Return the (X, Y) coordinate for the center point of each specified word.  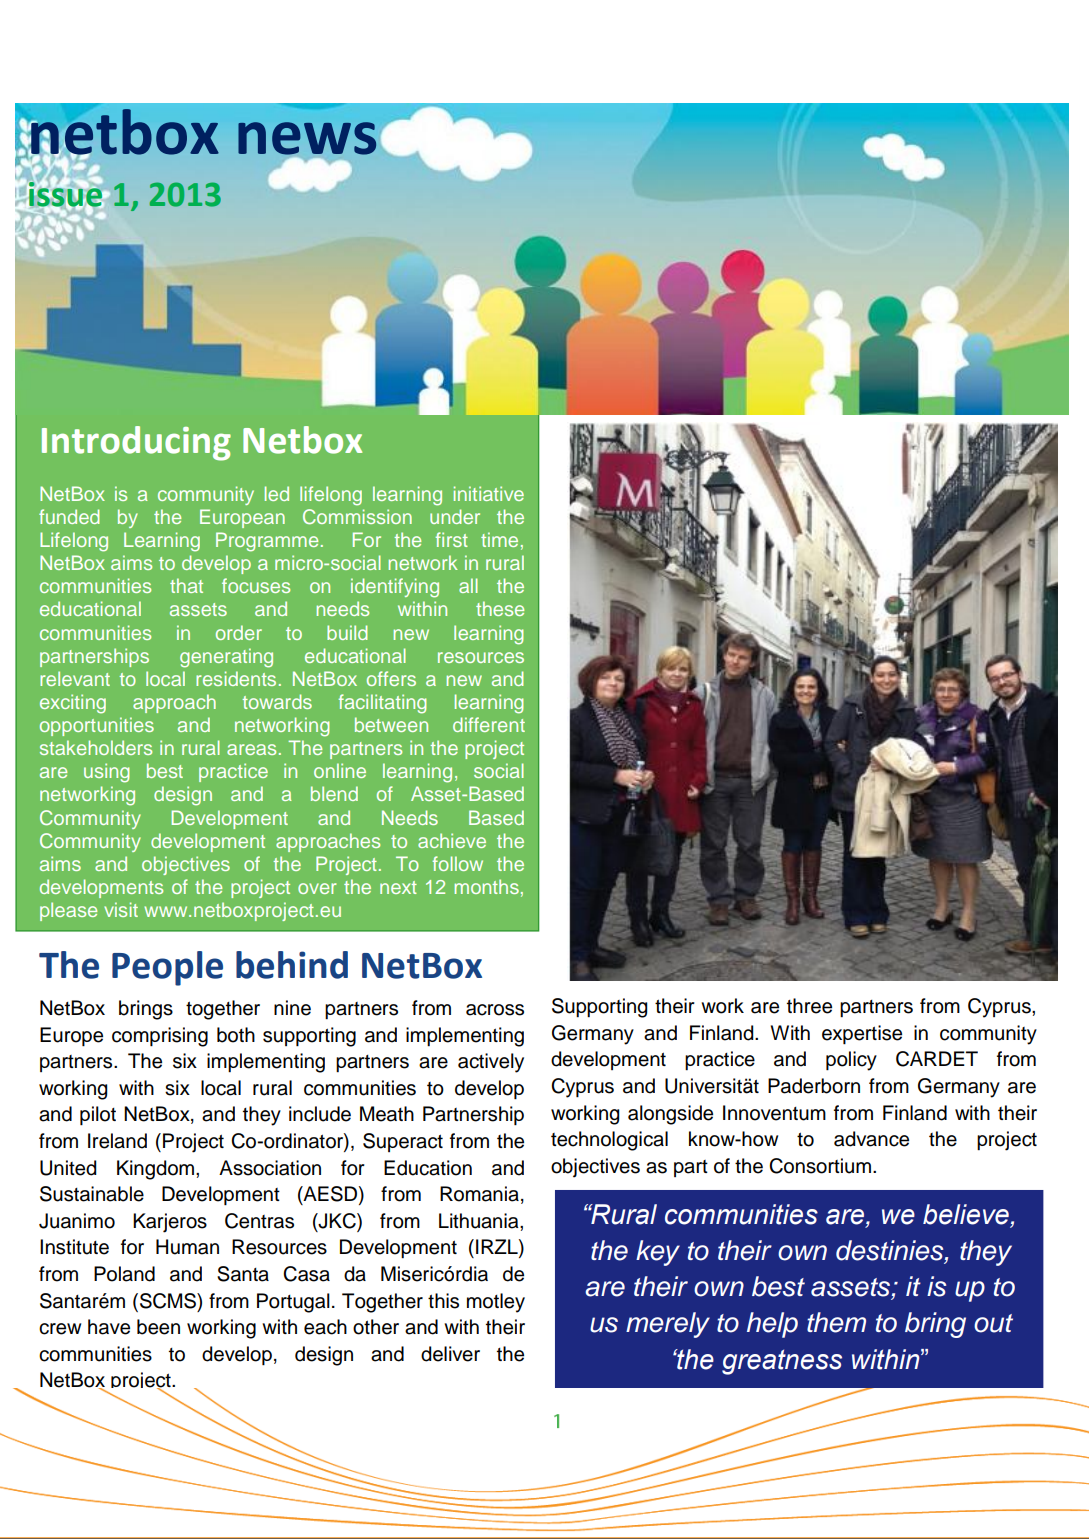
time (499, 539)
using (107, 773)
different (489, 724)
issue (65, 194)
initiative (489, 493)
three (809, 1006)
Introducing (136, 443)
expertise (862, 1034)
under (455, 516)
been (158, 1327)
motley (496, 1303)
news (307, 138)
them (836, 1322)
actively (491, 1063)
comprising (160, 1037)
